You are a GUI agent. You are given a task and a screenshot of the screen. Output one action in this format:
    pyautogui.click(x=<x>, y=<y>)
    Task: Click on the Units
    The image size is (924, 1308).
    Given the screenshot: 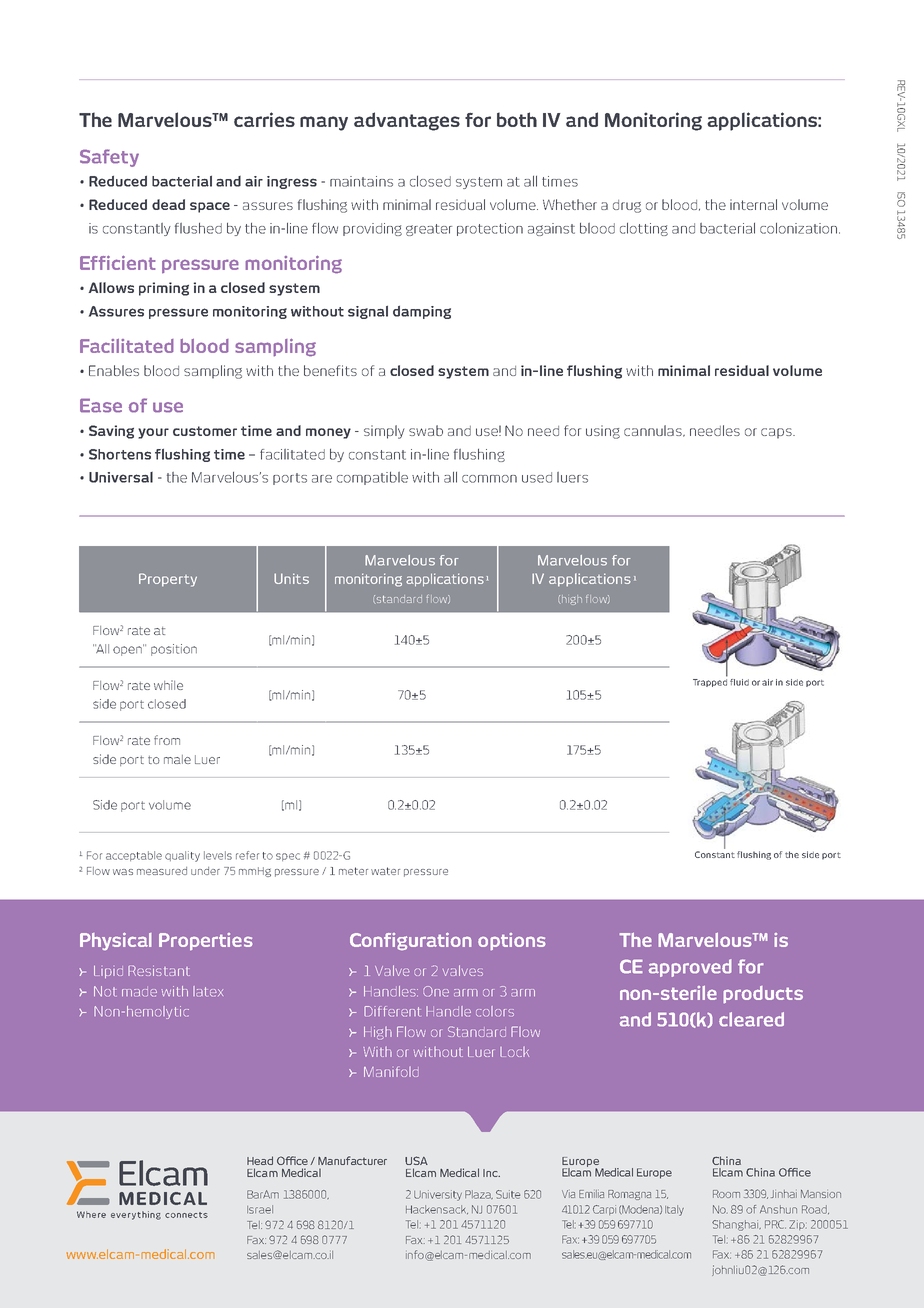 What is the action you would take?
    pyautogui.click(x=291, y=578)
